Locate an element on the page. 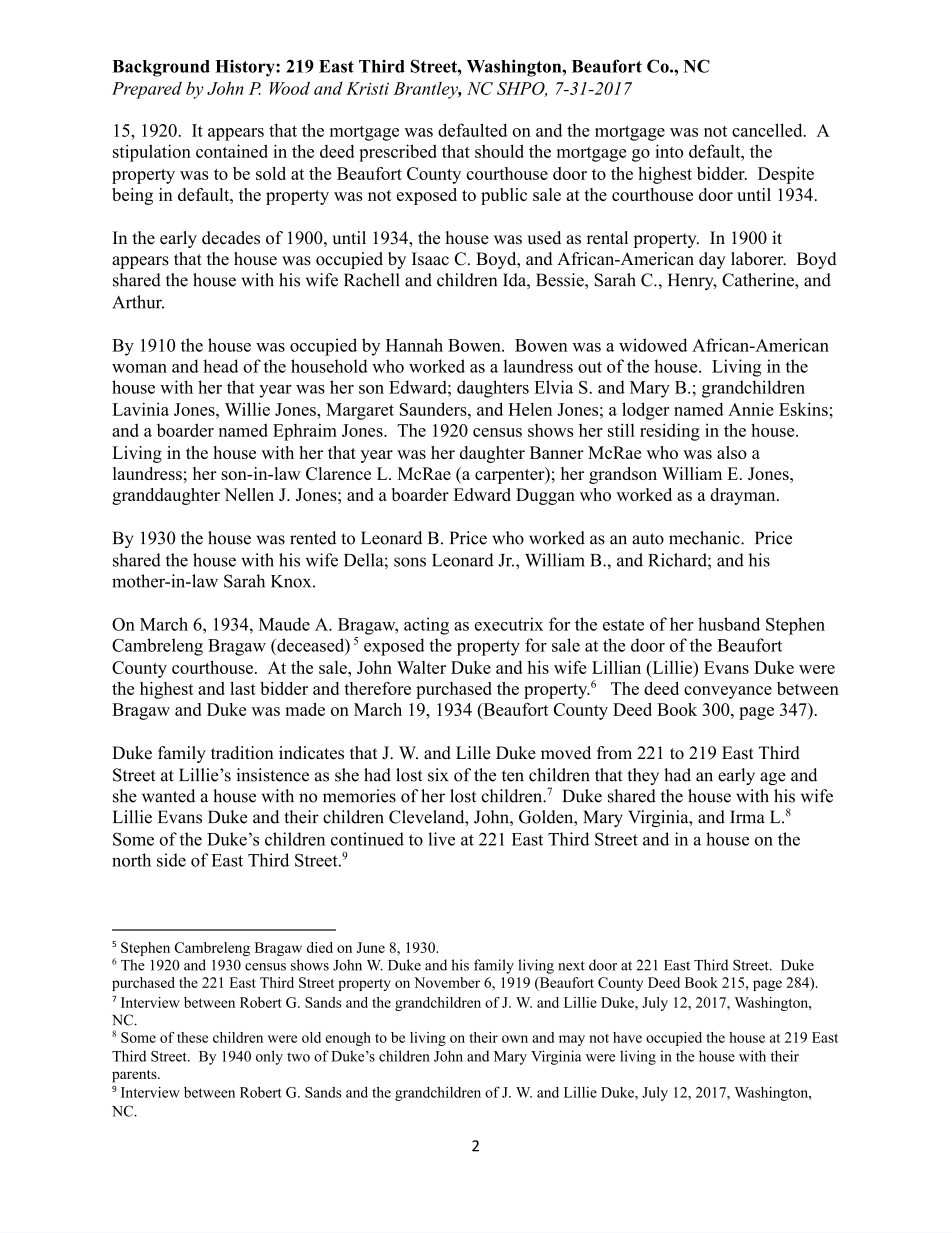 The width and height of the image is (952, 1233). these is located at coordinates (192, 1037).
